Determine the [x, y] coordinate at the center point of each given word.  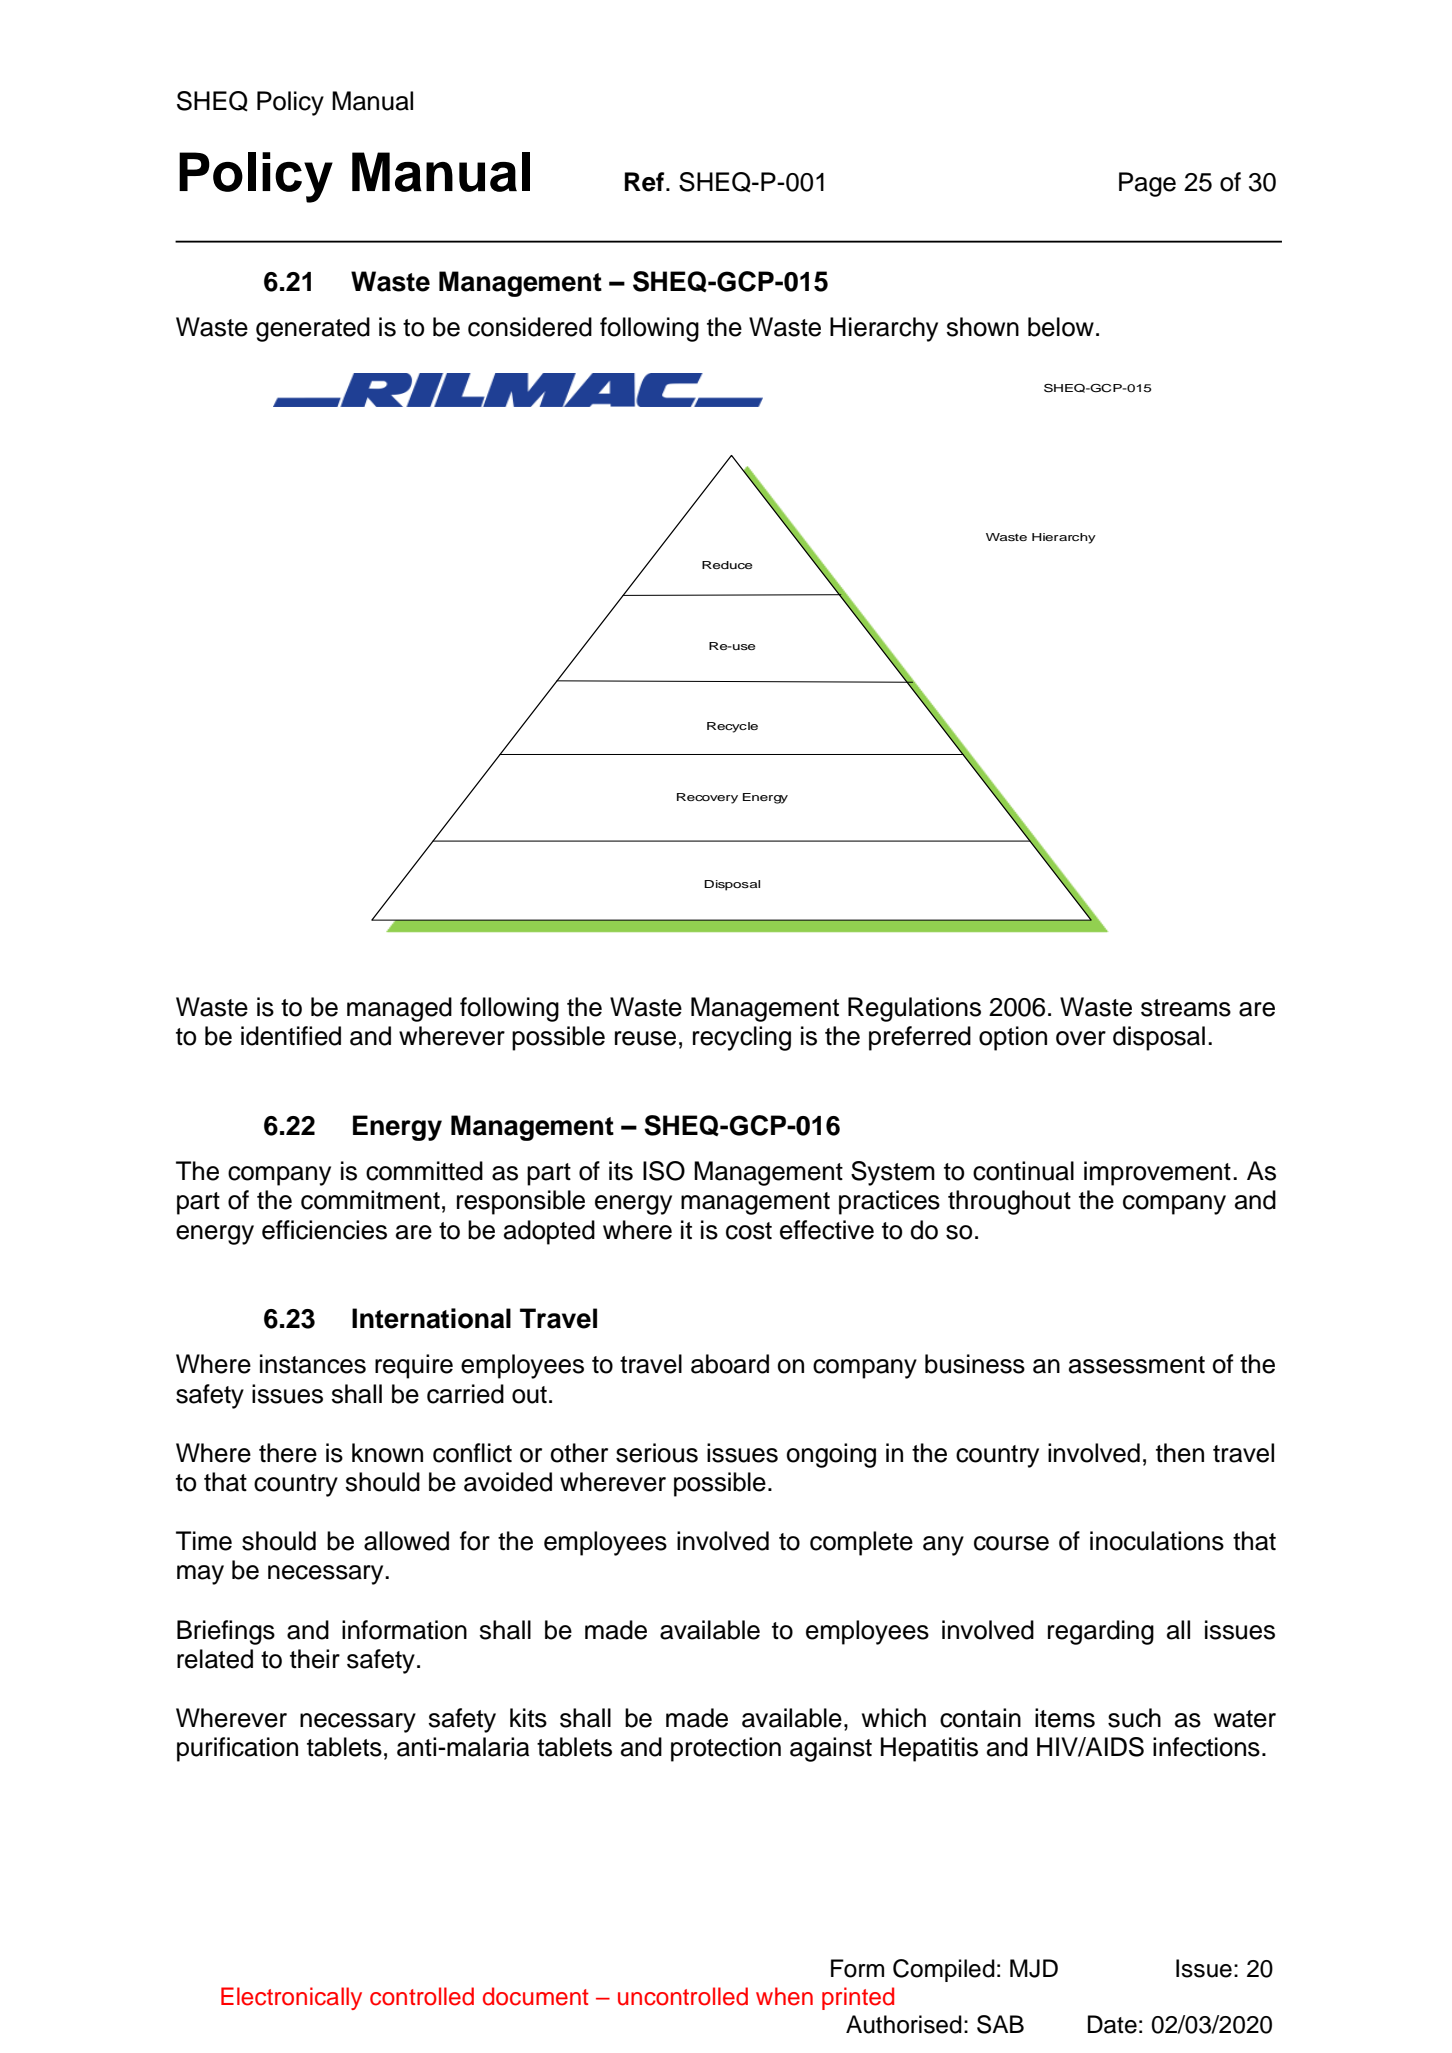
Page [1147, 184]
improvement [1157, 1173]
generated [313, 329]
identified [291, 1036]
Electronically [291, 1998]
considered [530, 327]
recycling [742, 1038]
